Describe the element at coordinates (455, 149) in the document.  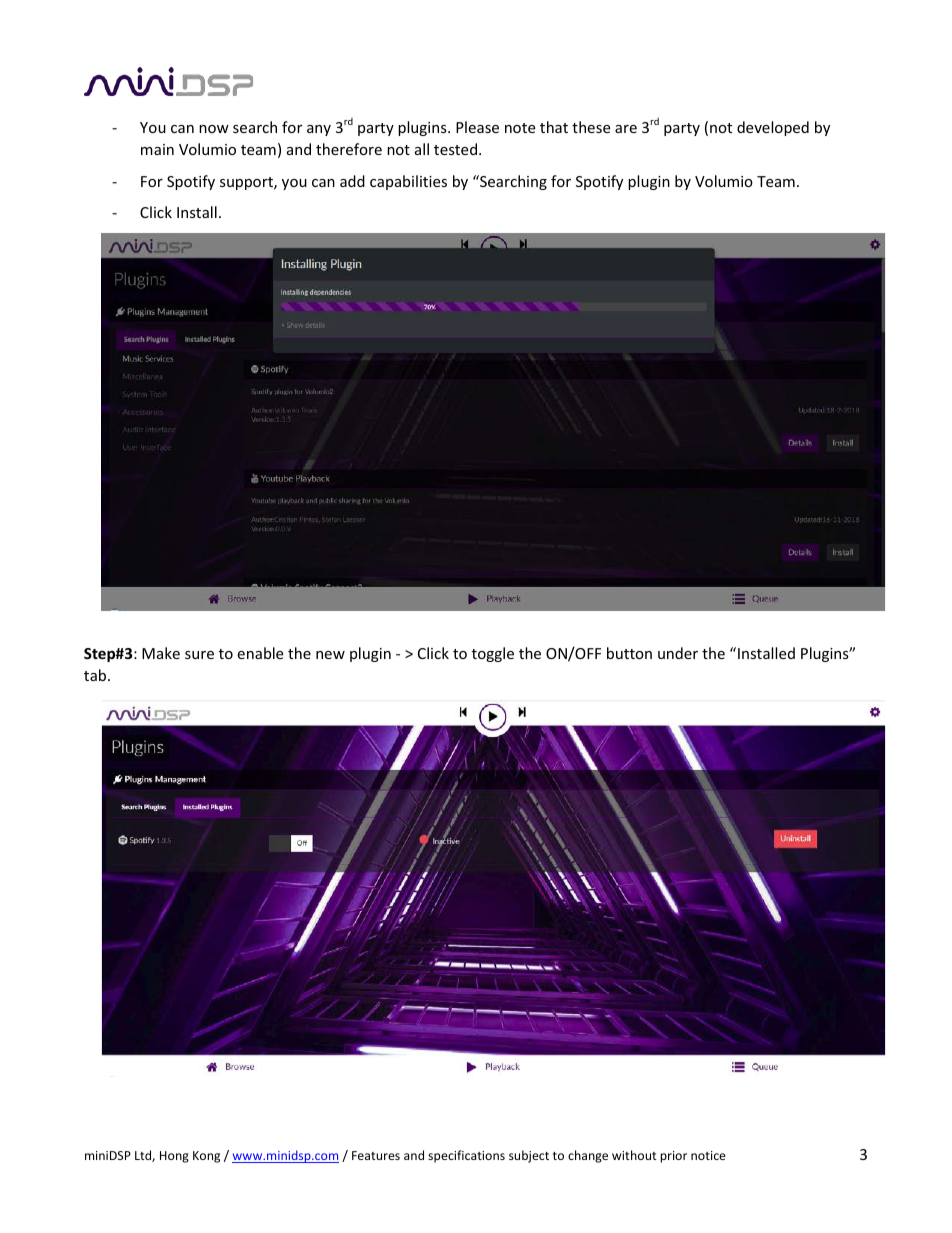
I see `tested` at that location.
